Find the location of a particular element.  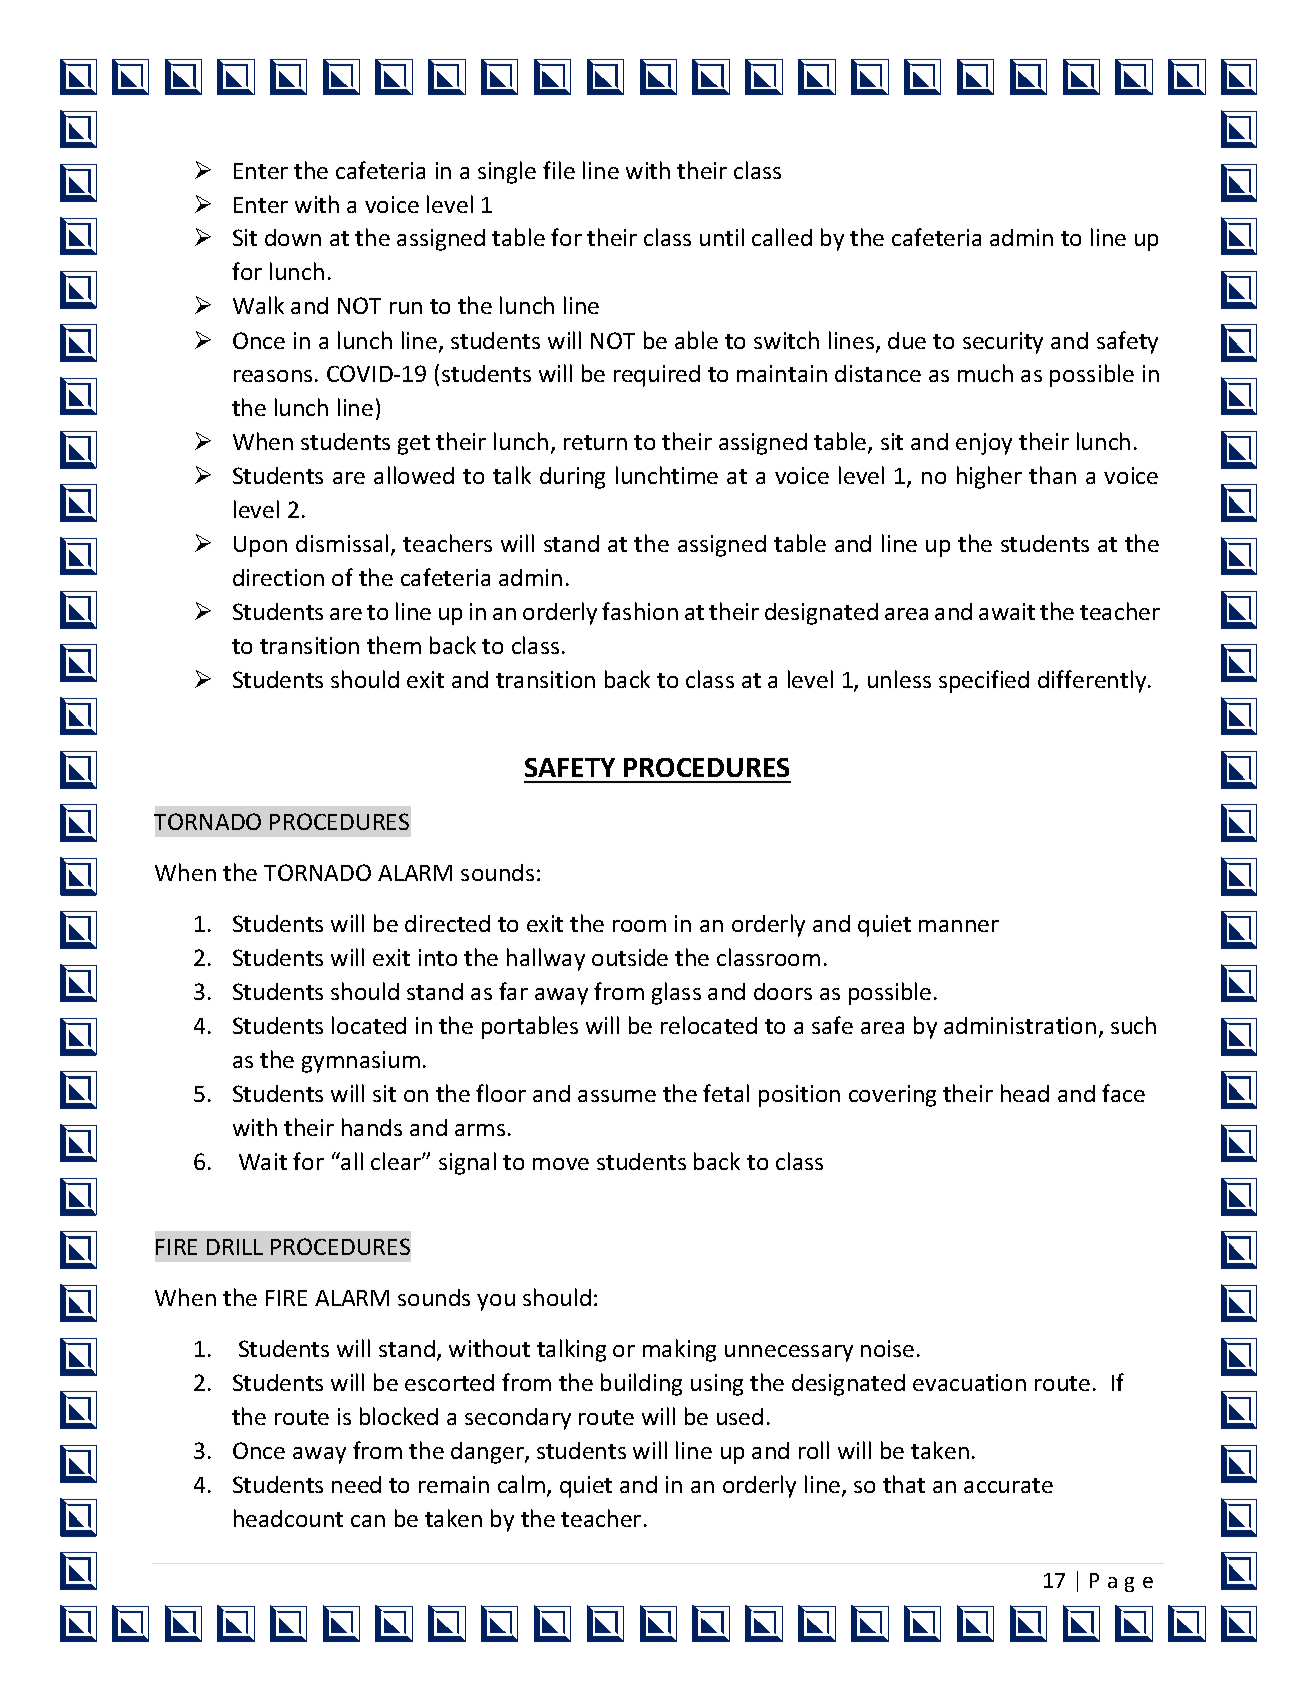

fashion is located at coordinates (640, 611).
